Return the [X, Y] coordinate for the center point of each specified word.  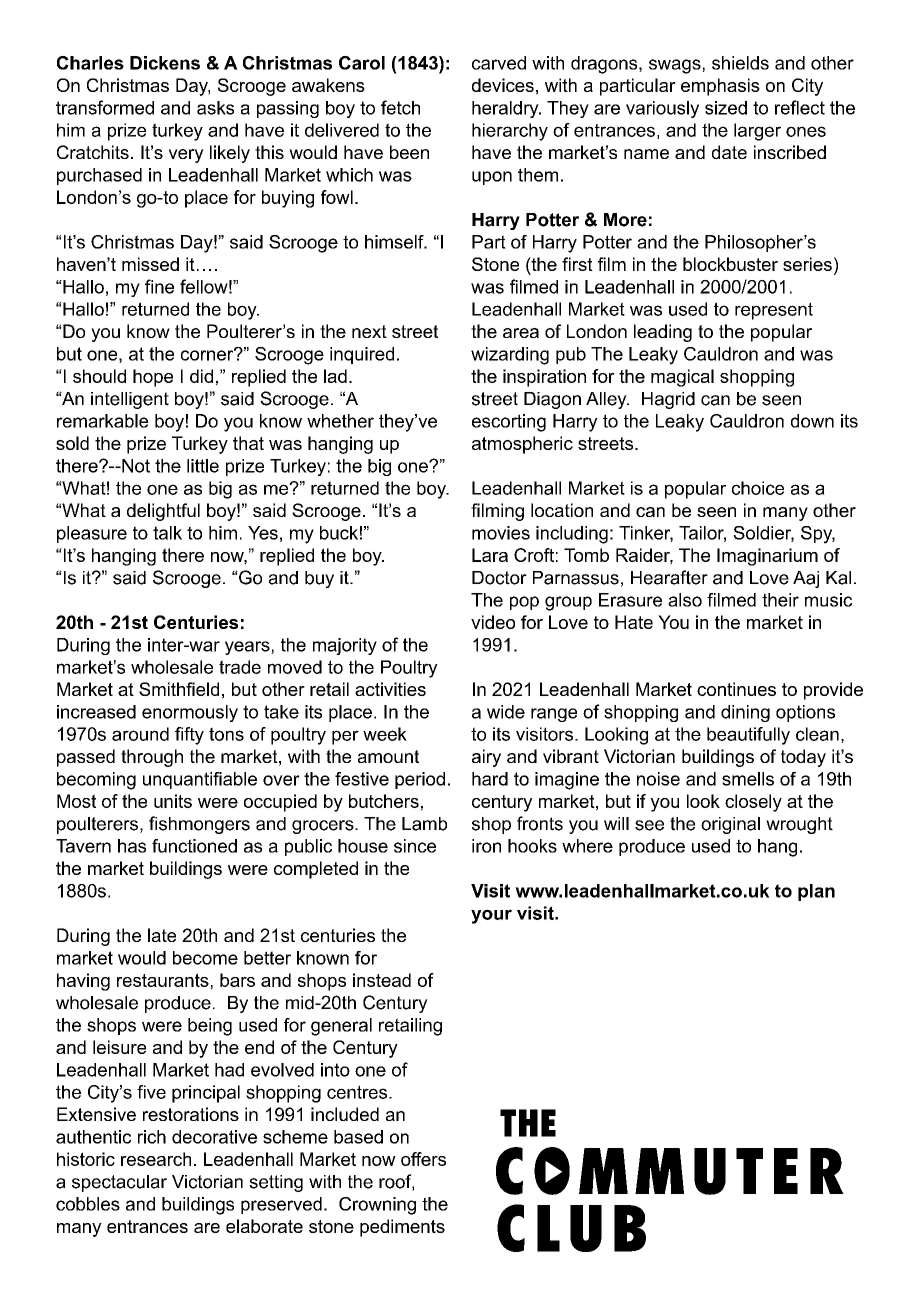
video [493, 622]
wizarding [510, 356]
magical [682, 378]
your [491, 916]
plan [816, 892]
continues [736, 689]
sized [726, 108]
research [156, 1159]
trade [240, 667]
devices [503, 85]
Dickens [165, 63]
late [162, 935]
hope [153, 378]
